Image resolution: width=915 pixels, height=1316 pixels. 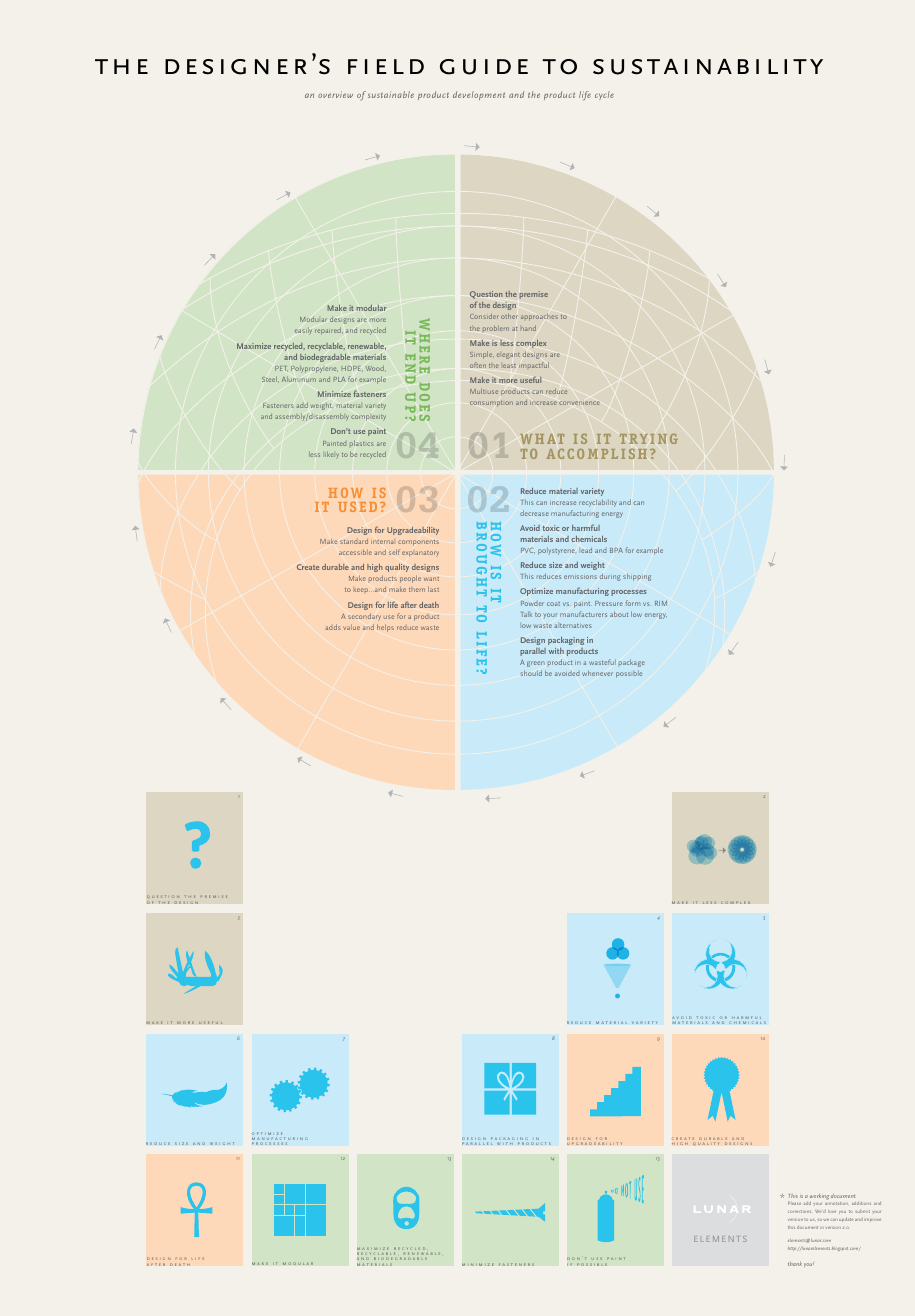 What do you see at coordinates (351, 627) in the screenshot?
I see `value` at bounding box center [351, 627].
